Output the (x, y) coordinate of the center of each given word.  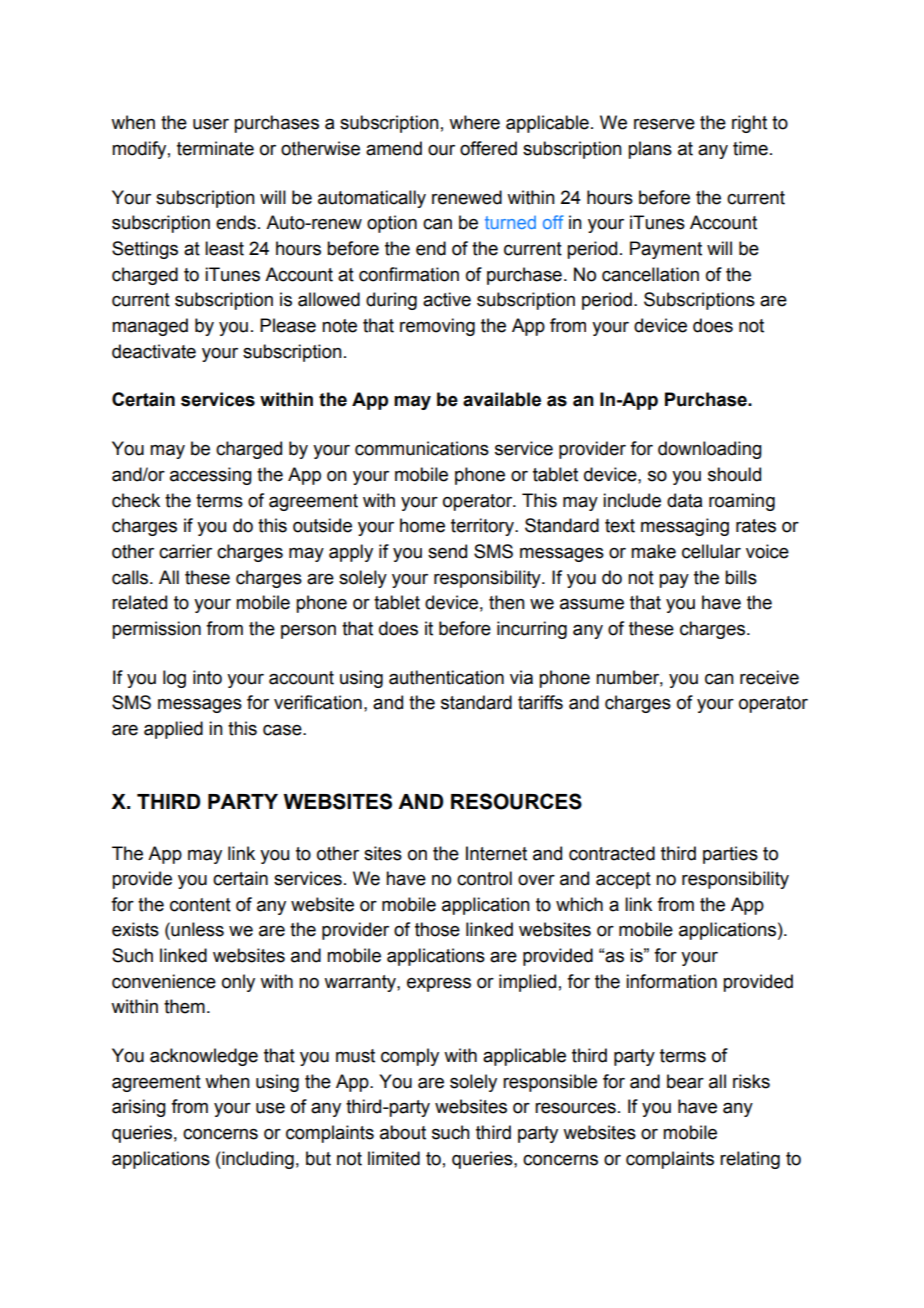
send (447, 551)
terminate (215, 148)
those (437, 929)
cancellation (650, 274)
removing (437, 327)
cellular (711, 551)
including (257, 1160)
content (200, 905)
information (671, 981)
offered (488, 148)
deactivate (154, 351)
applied (173, 730)
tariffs (540, 702)
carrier (185, 551)
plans (650, 150)
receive (769, 677)
